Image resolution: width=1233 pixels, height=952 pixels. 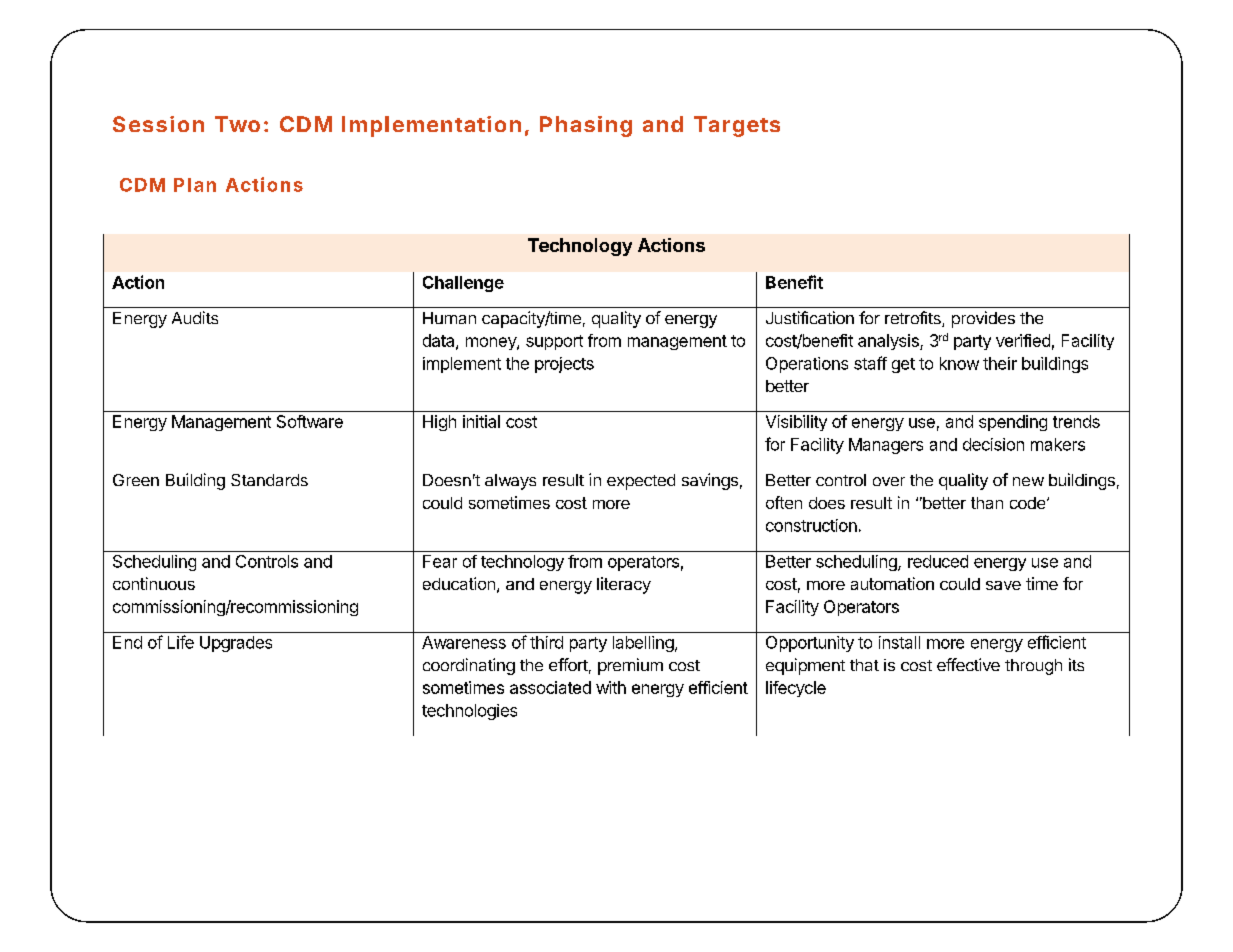 I want to click on Targets, so click(x=737, y=126).
